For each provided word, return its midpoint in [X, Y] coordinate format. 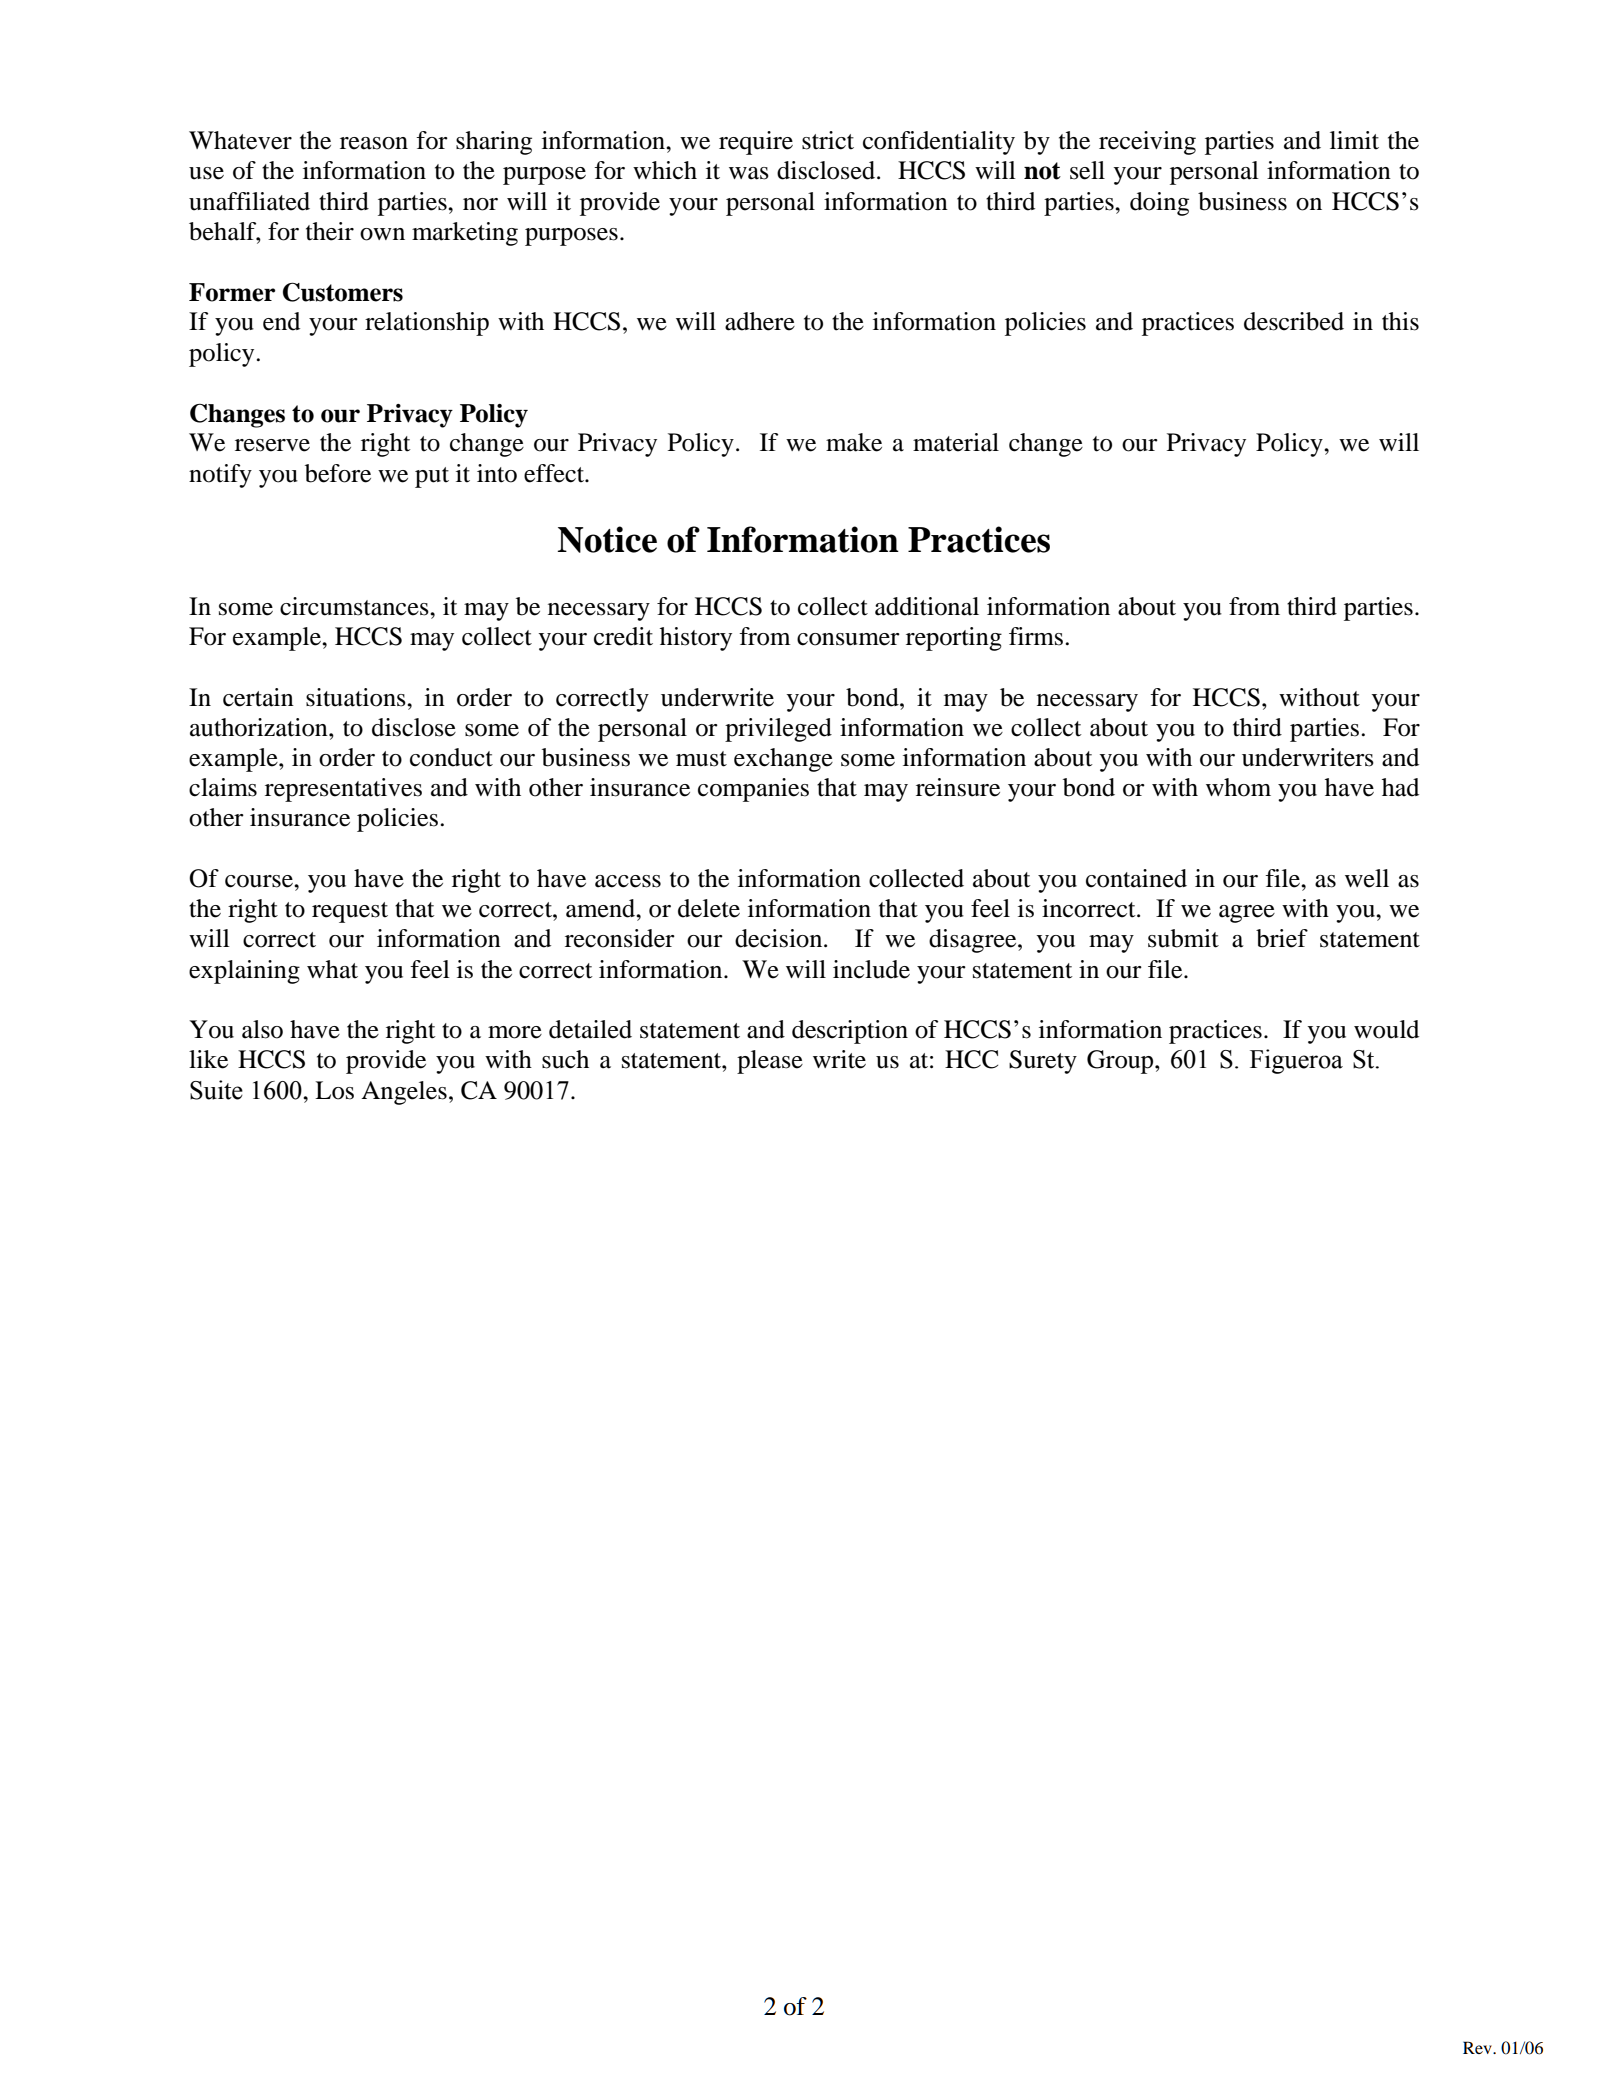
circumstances [355, 606]
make [854, 442]
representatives [343, 790]
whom [1238, 787]
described [1294, 321]
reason [374, 143]
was [749, 173]
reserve [272, 445]
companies [753, 790]
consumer [848, 639]
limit [1354, 140]
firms [1036, 636]
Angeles [404, 1093]
